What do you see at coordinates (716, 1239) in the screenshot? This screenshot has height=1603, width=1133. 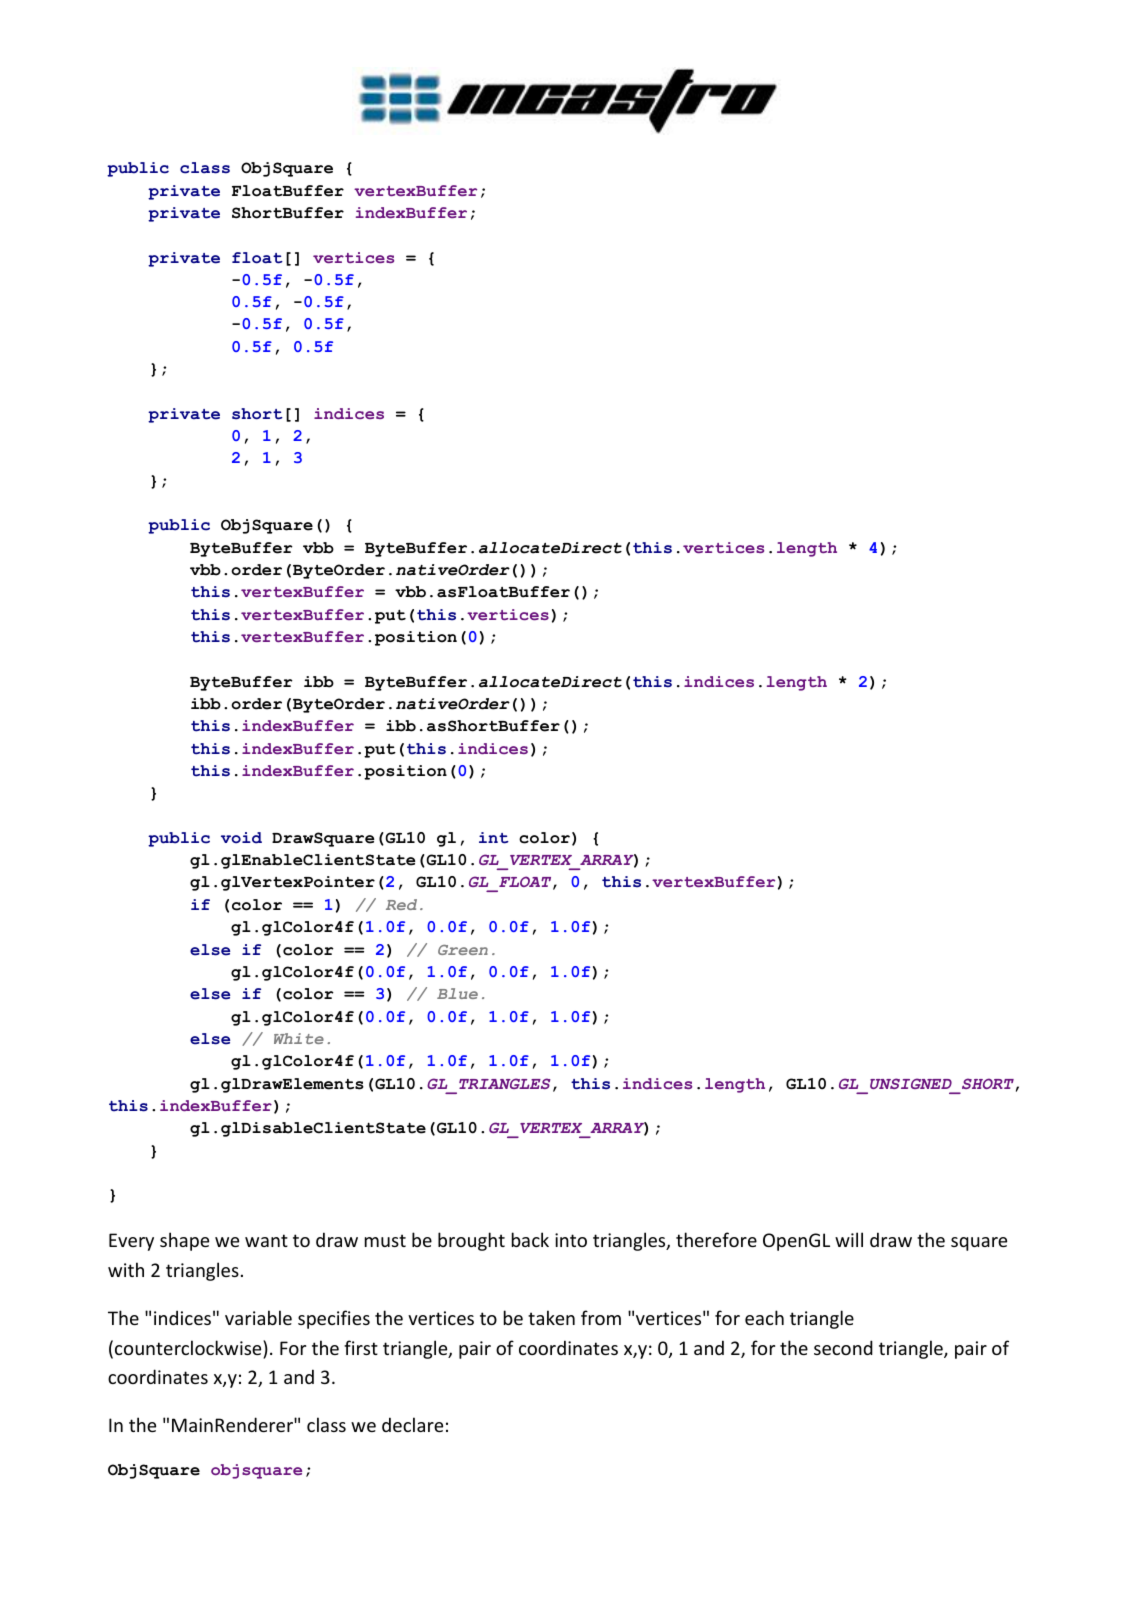 I see `therefore` at bounding box center [716, 1239].
